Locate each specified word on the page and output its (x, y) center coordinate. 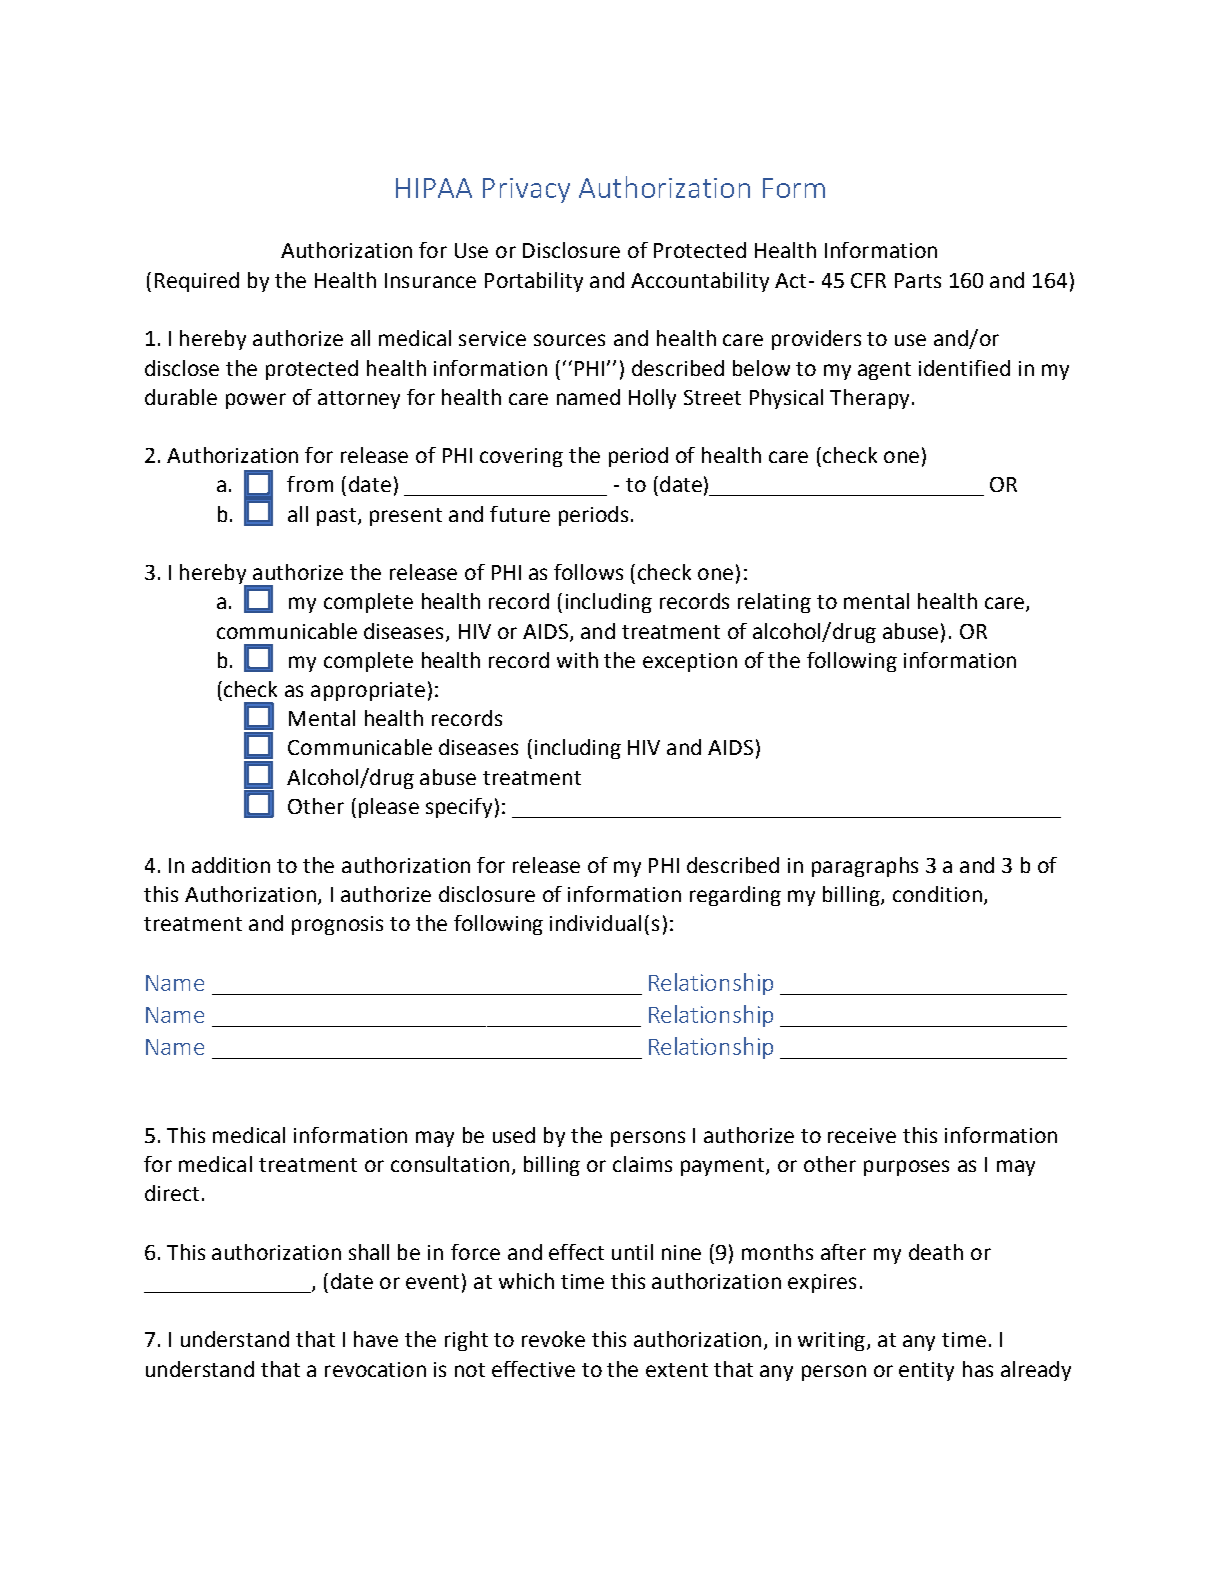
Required (197, 282)
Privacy (526, 190)
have (376, 1339)
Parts (918, 280)
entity (926, 1371)
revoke (553, 1339)
